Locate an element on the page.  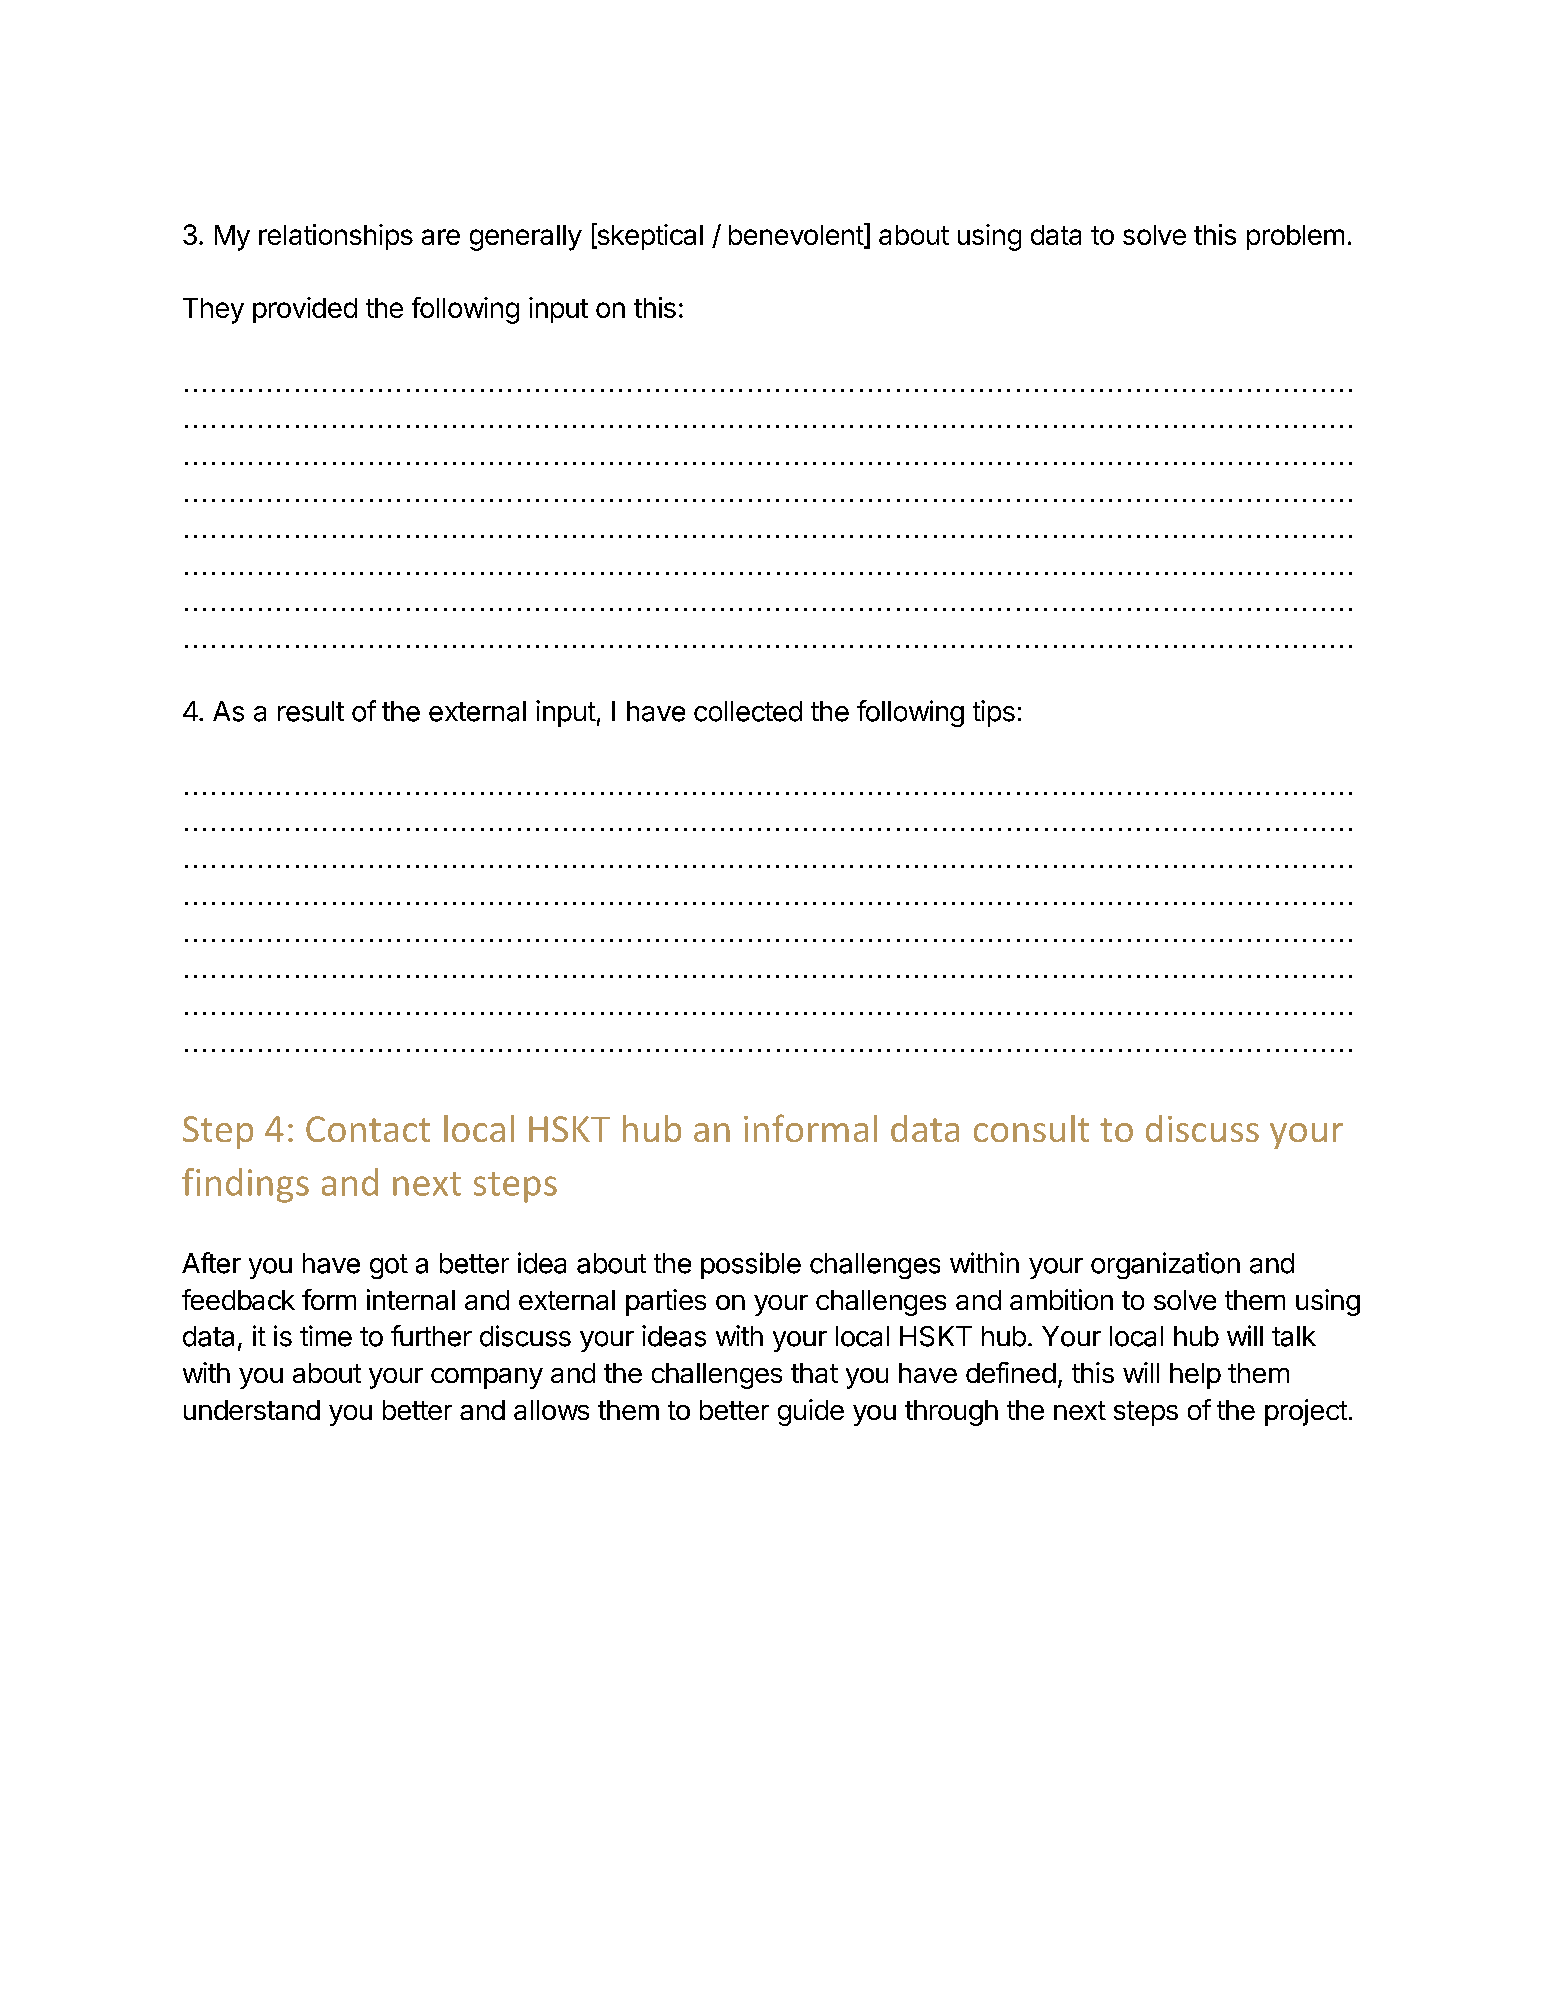
collected is located at coordinates (748, 711).
